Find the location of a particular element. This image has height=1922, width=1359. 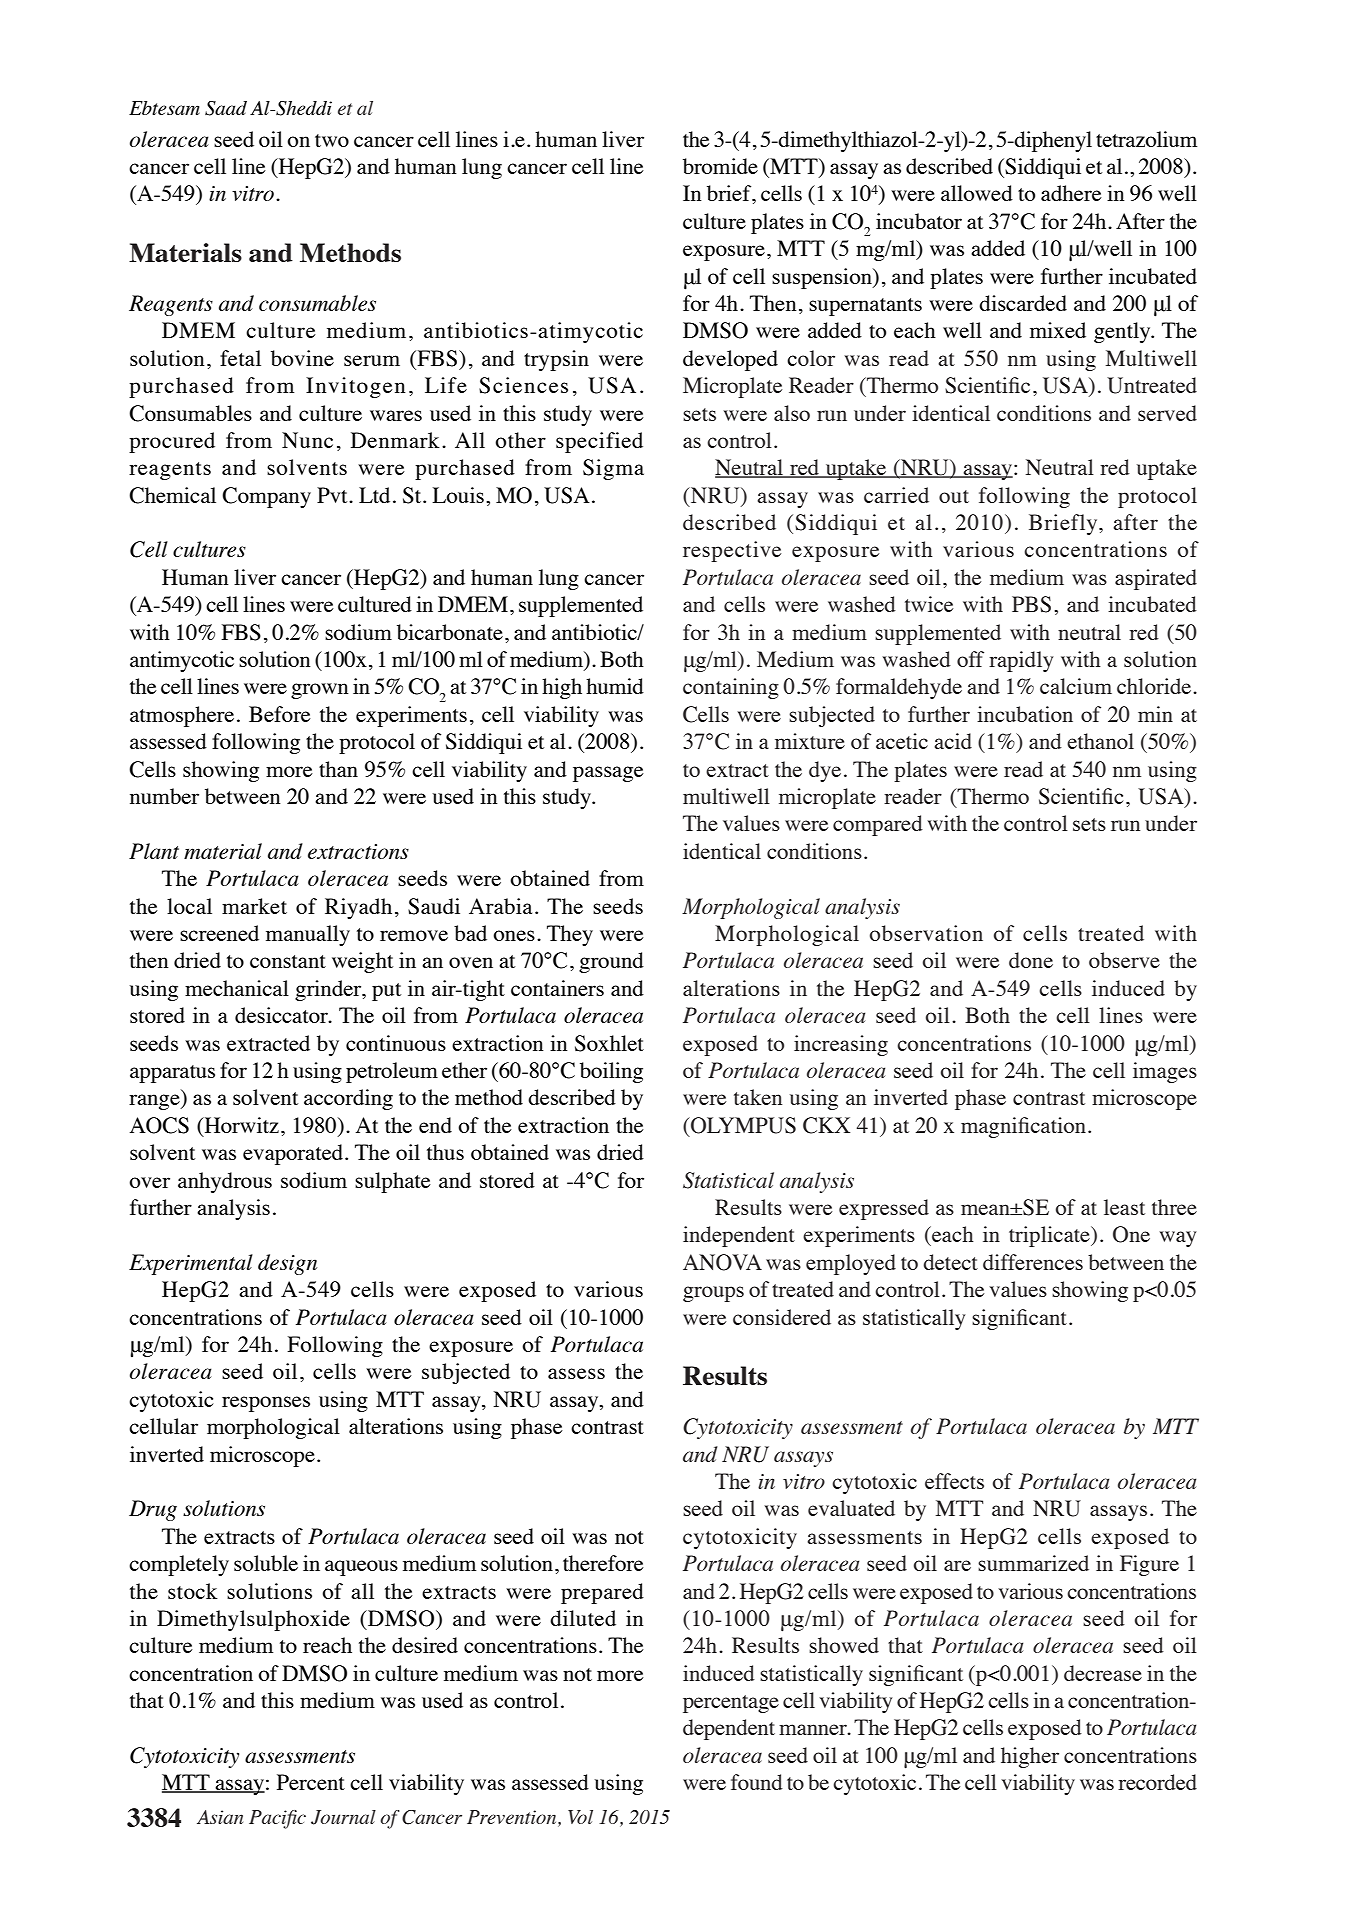

OLYMPUS is located at coordinates (742, 1125).
